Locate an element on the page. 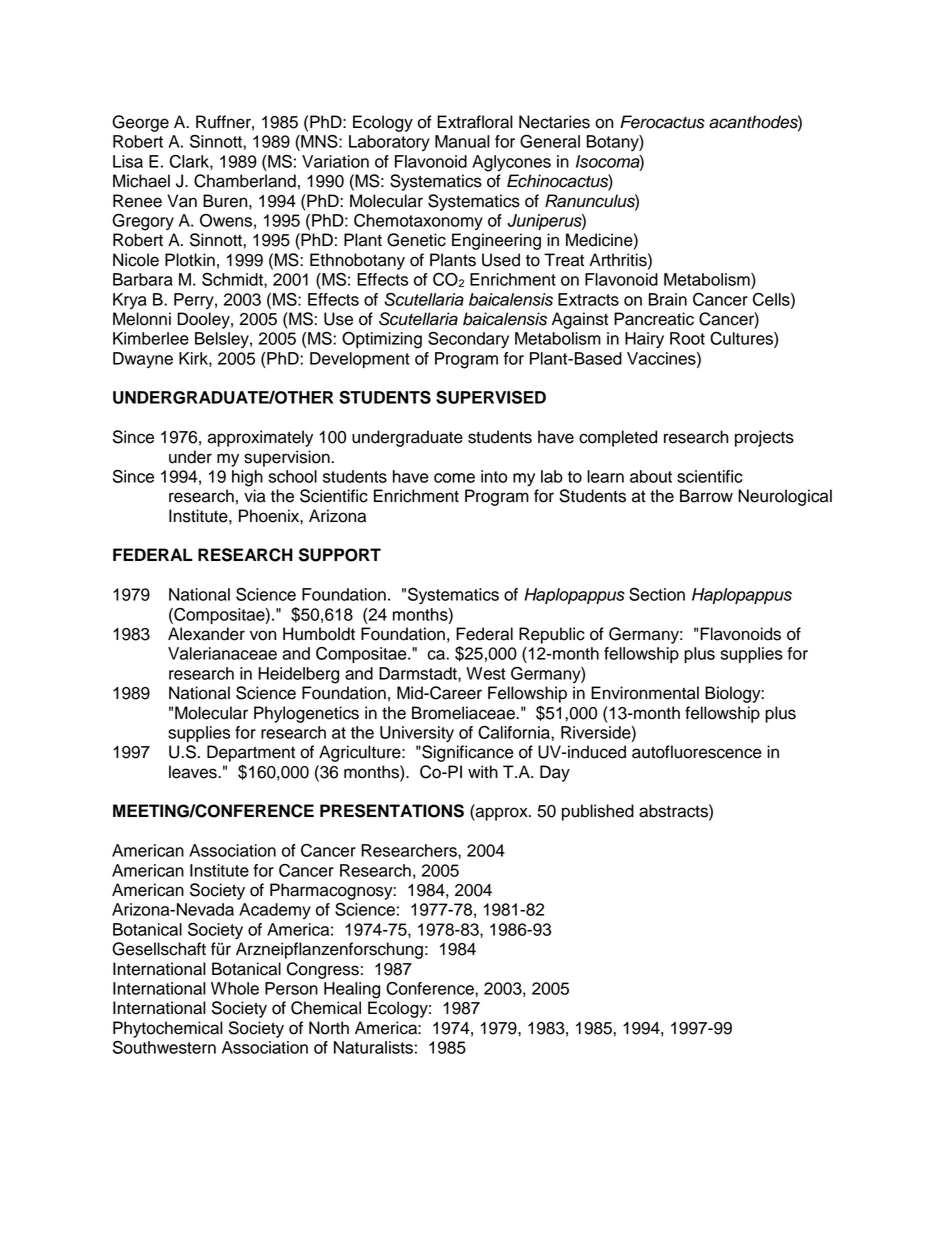 The image size is (952, 1233). Root is located at coordinates (687, 338).
